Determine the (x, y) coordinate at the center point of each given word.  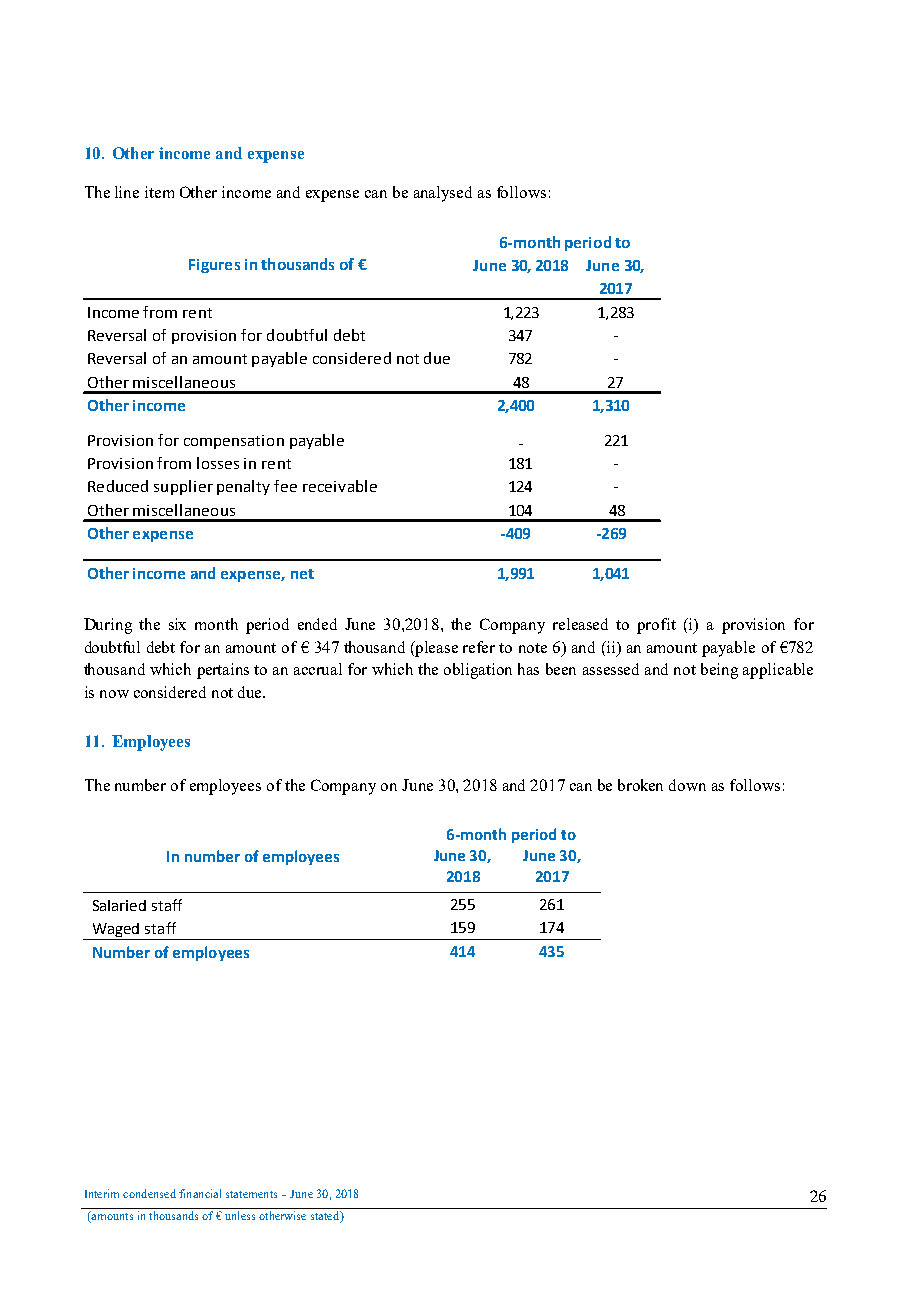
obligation (478, 671)
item (159, 192)
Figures (214, 266)
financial (200, 1193)
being (719, 671)
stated (326, 1217)
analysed (443, 194)
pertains (223, 671)
